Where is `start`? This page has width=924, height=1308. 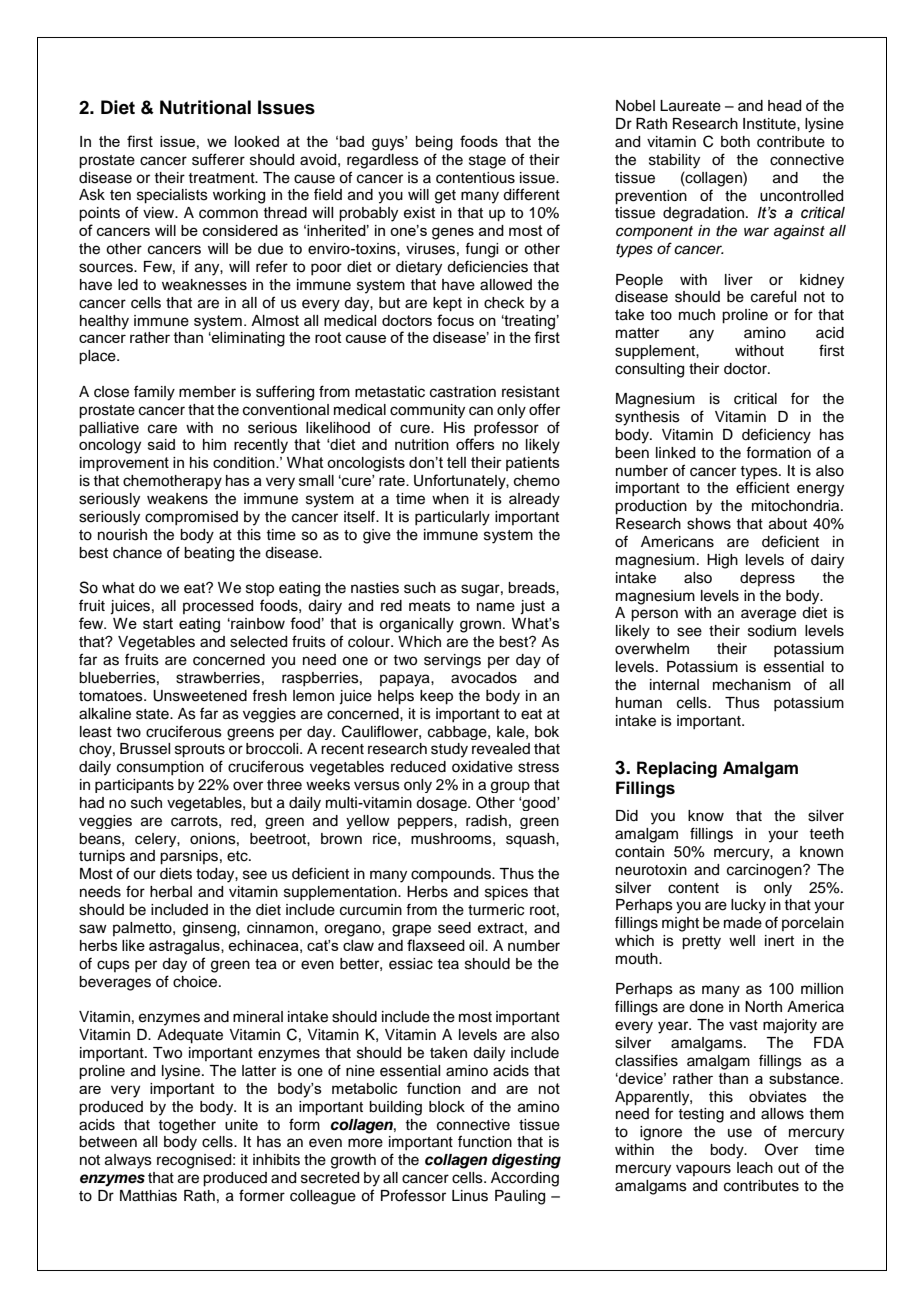 start is located at coordinates (158, 623).
